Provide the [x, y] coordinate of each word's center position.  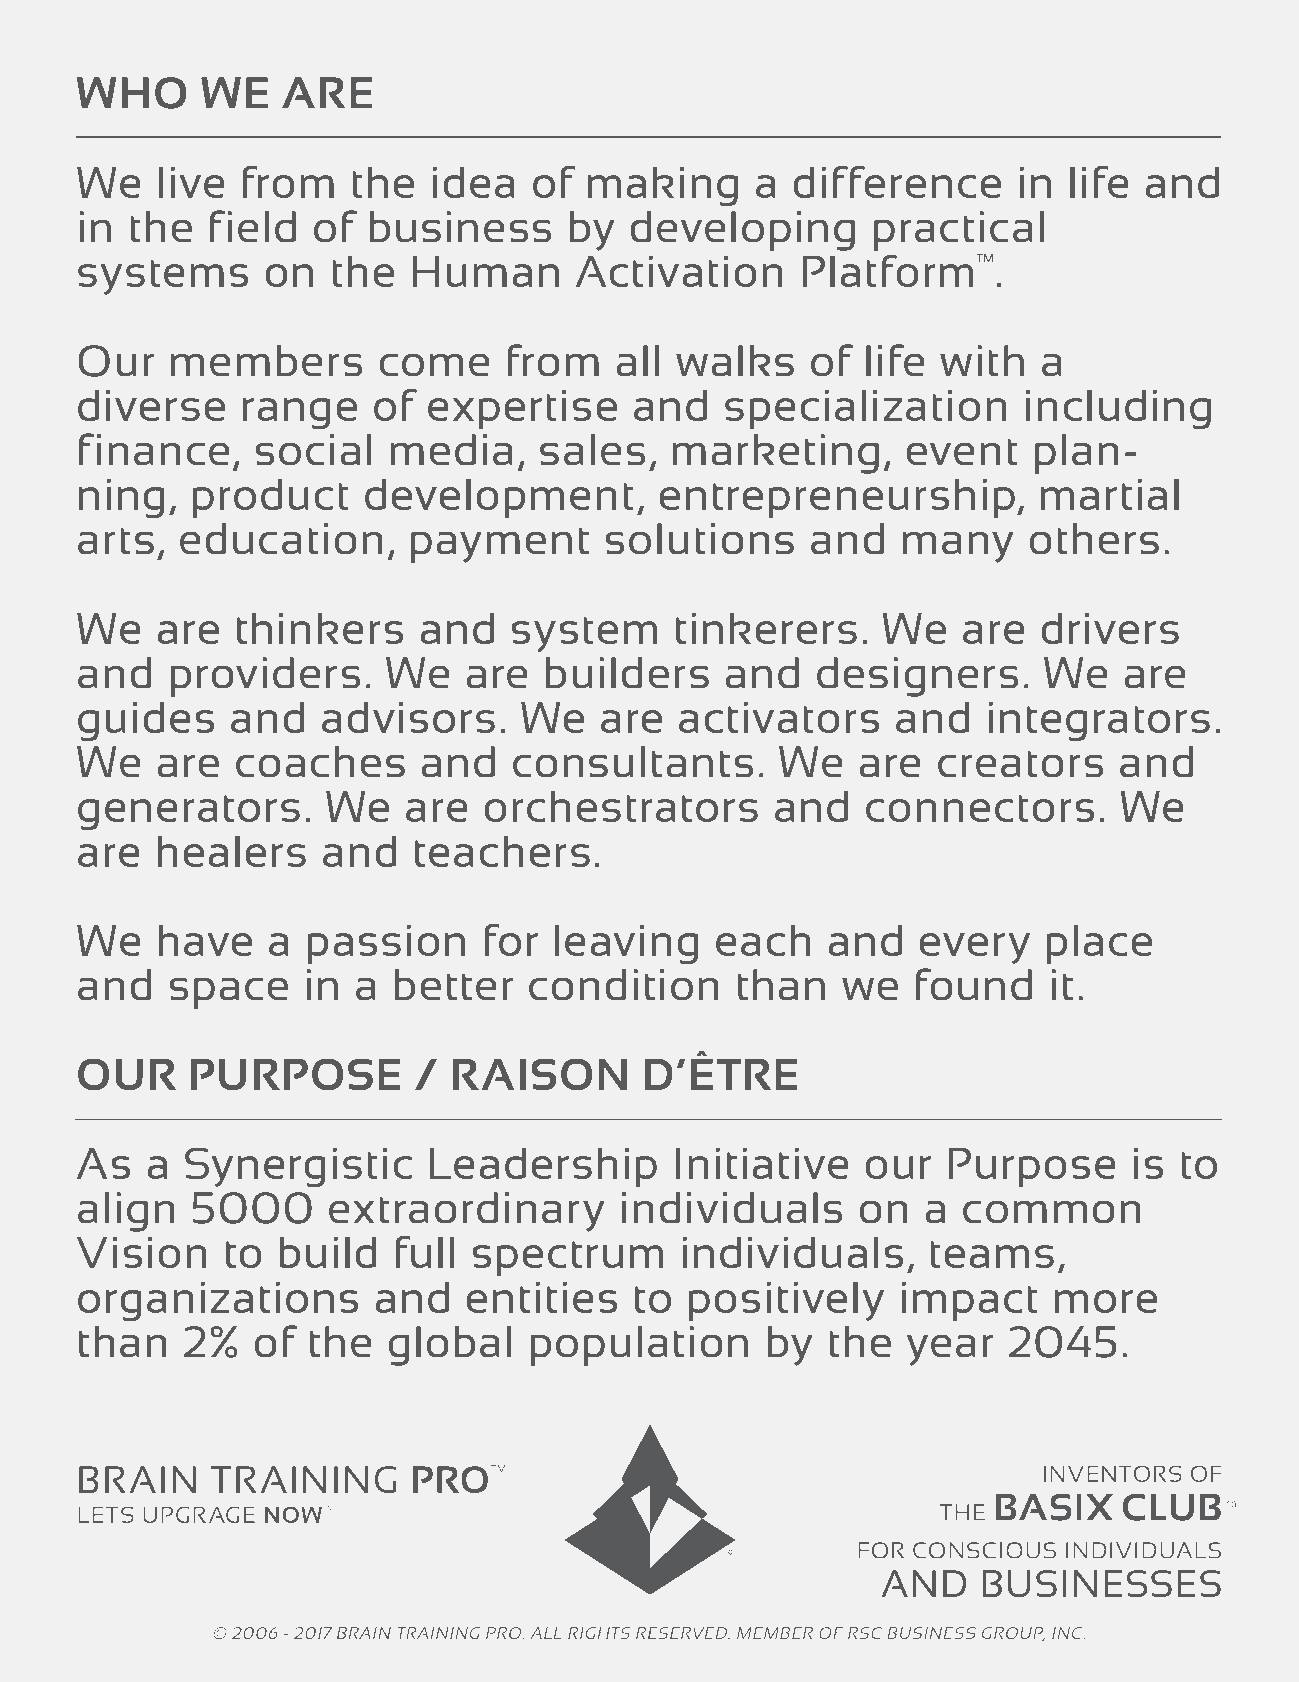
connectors [980, 808]
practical [959, 231]
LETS [106, 1515]
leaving [626, 944]
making [663, 186]
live [192, 182]
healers [232, 851]
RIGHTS [599, 1633]
